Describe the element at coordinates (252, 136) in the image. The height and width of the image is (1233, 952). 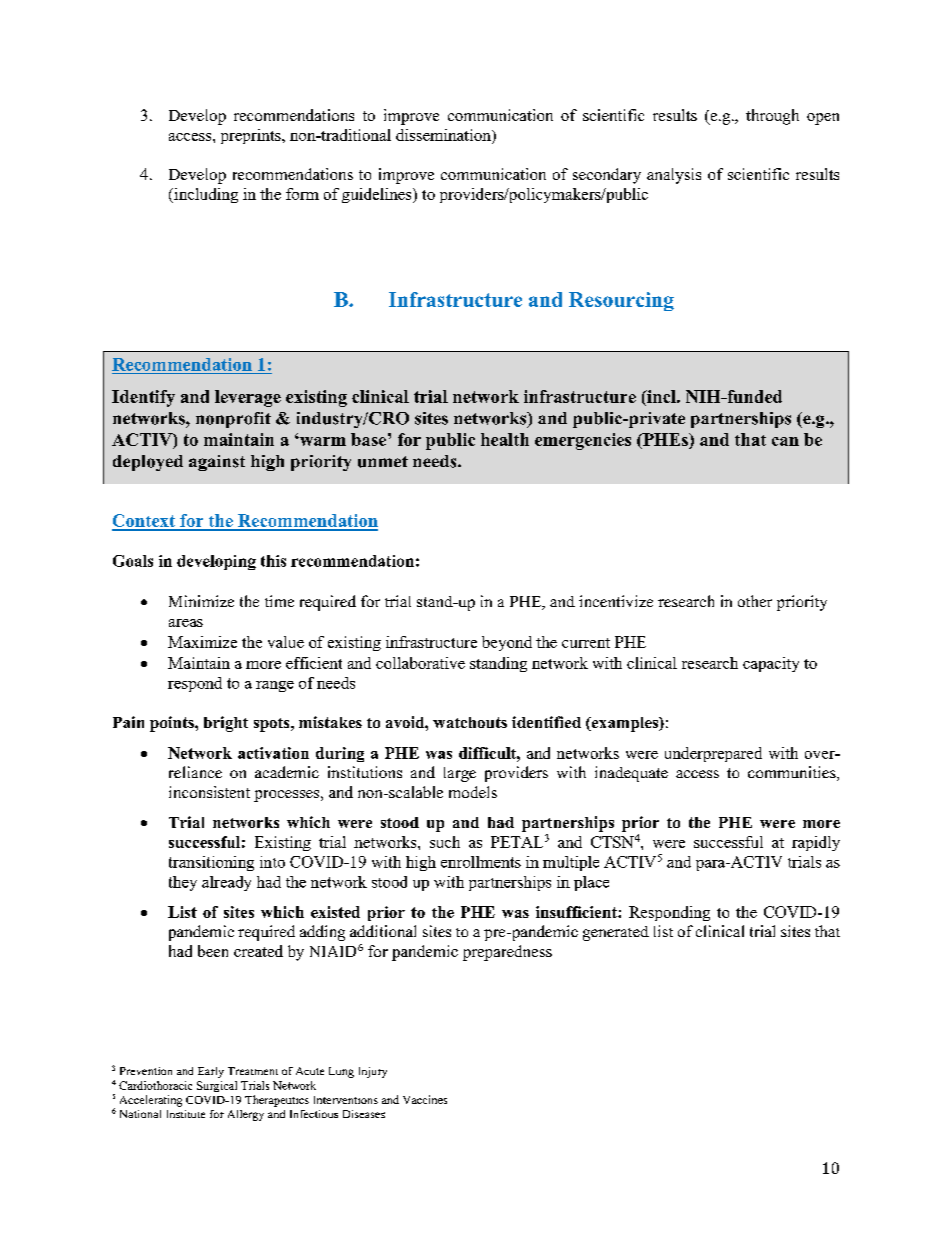
I see `preprints` at that location.
